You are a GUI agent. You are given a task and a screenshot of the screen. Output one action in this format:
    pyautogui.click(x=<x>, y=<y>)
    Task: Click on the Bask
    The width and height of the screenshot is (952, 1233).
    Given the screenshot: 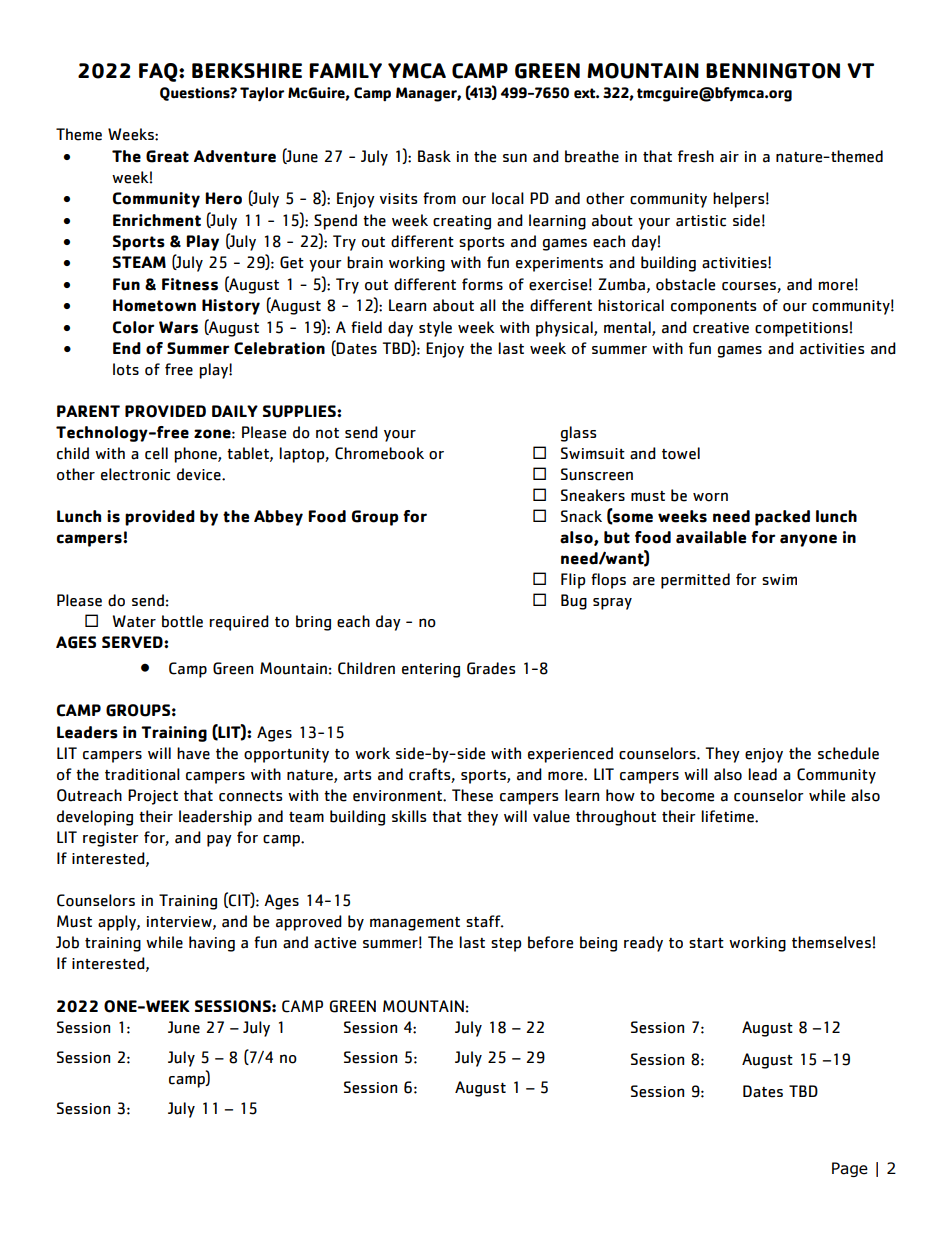 What is the action you would take?
    pyautogui.click(x=434, y=156)
